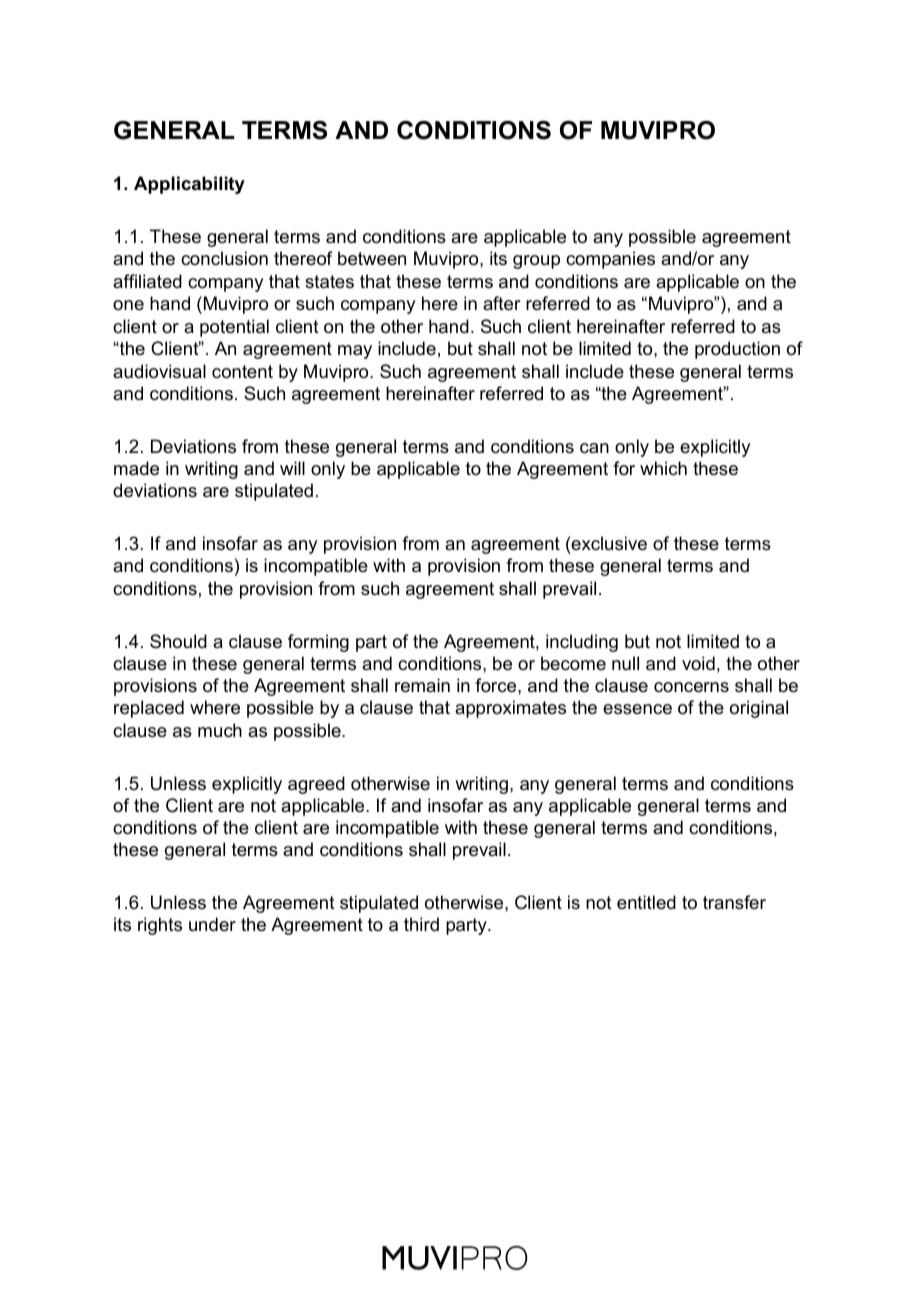 This image has height=1308, width=924. Describe the element at coordinates (663, 468) in the image. I see `which` at that location.
